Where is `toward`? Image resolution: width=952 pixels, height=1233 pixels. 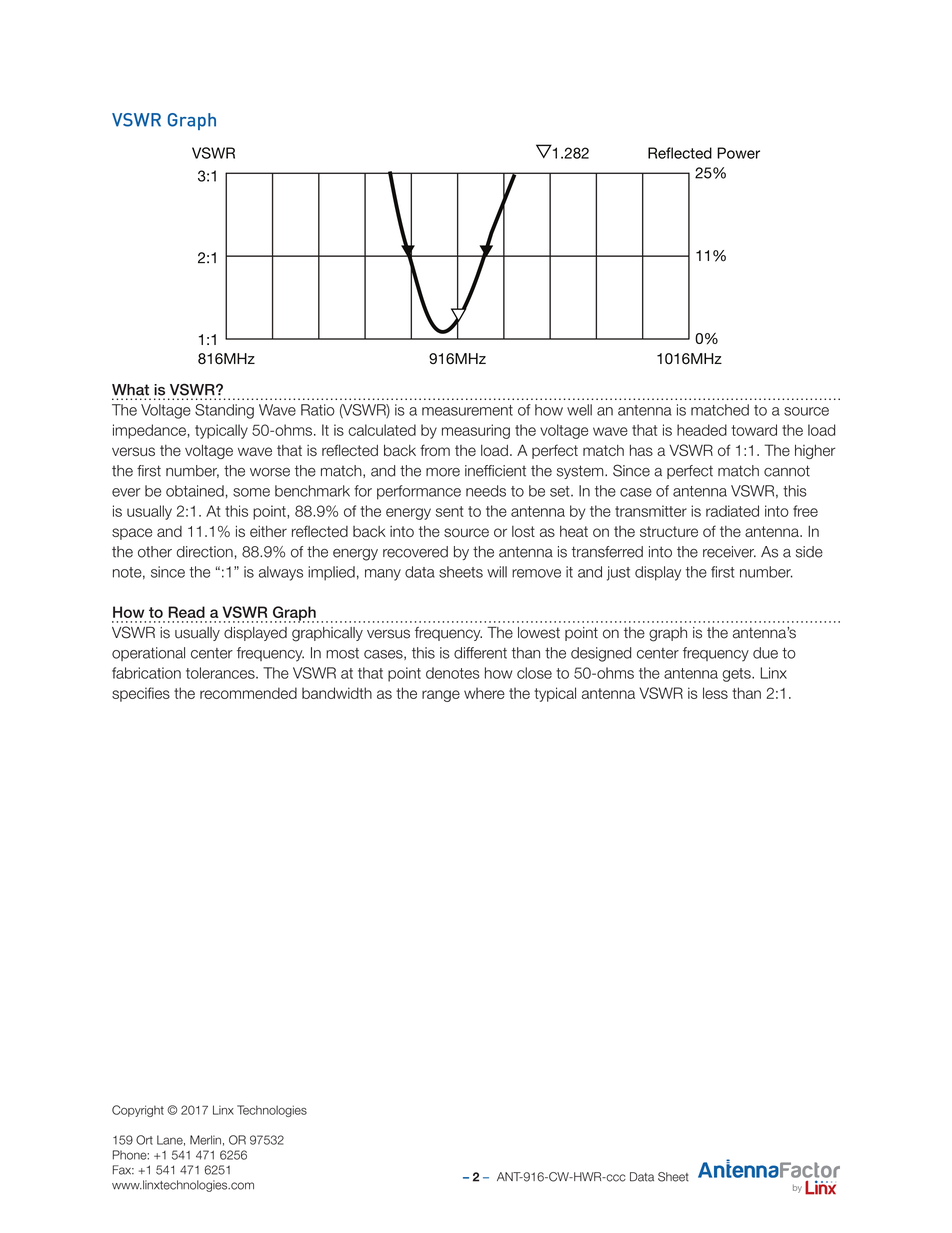
toward is located at coordinates (754, 430).
